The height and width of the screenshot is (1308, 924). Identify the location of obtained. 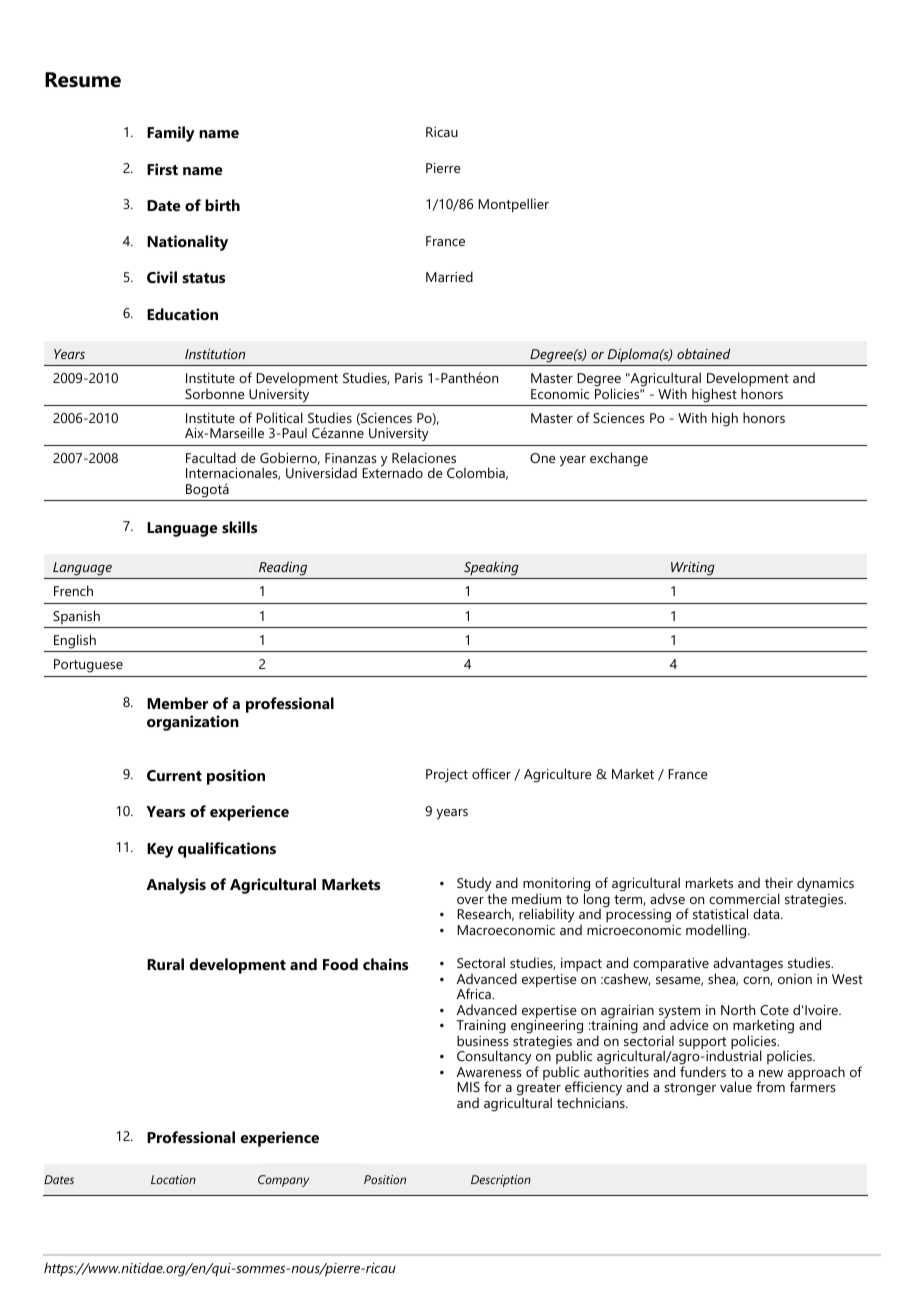
(703, 353).
